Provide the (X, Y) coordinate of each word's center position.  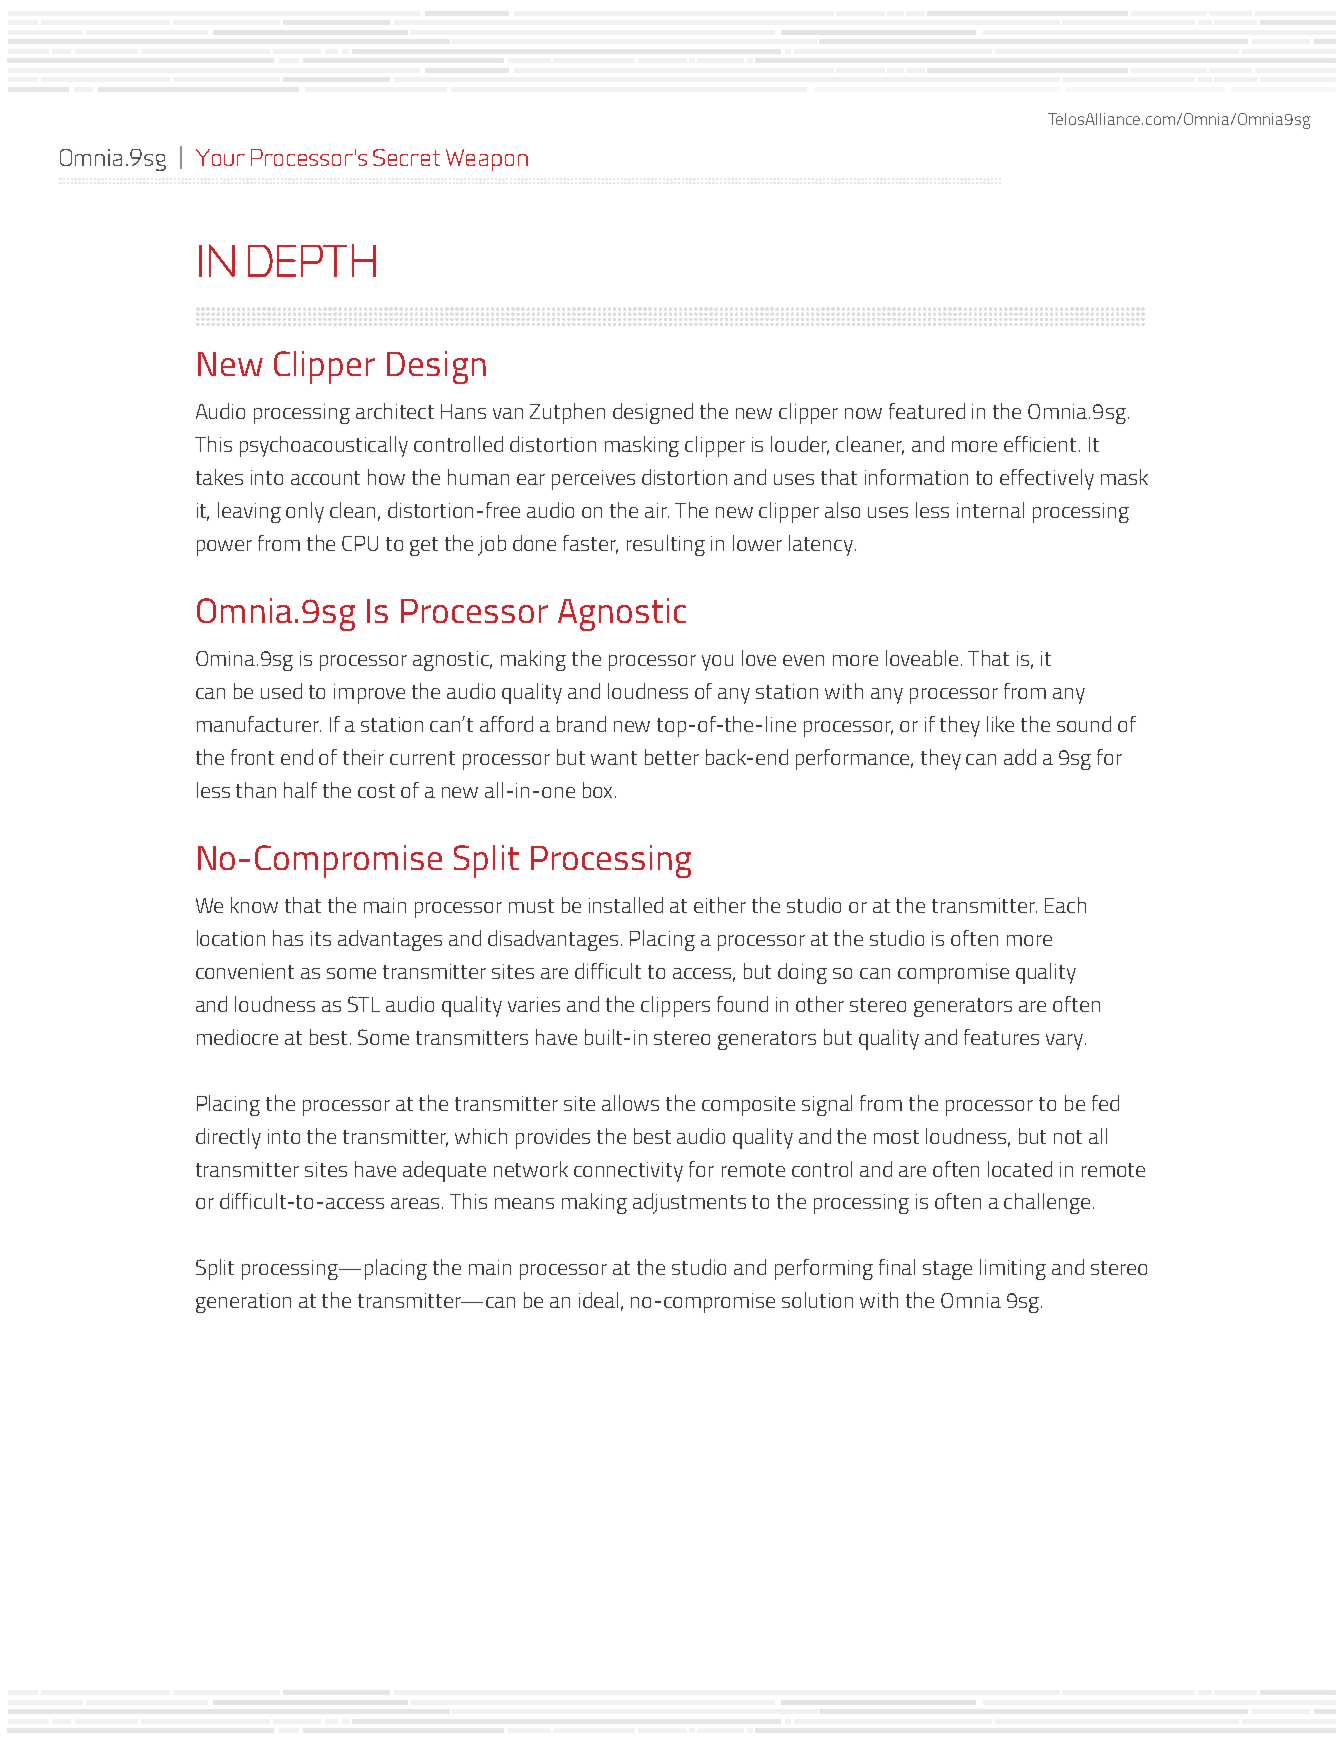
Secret (406, 157)
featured (927, 411)
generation (243, 1303)
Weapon (487, 160)
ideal (598, 1300)
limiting (1013, 1269)
